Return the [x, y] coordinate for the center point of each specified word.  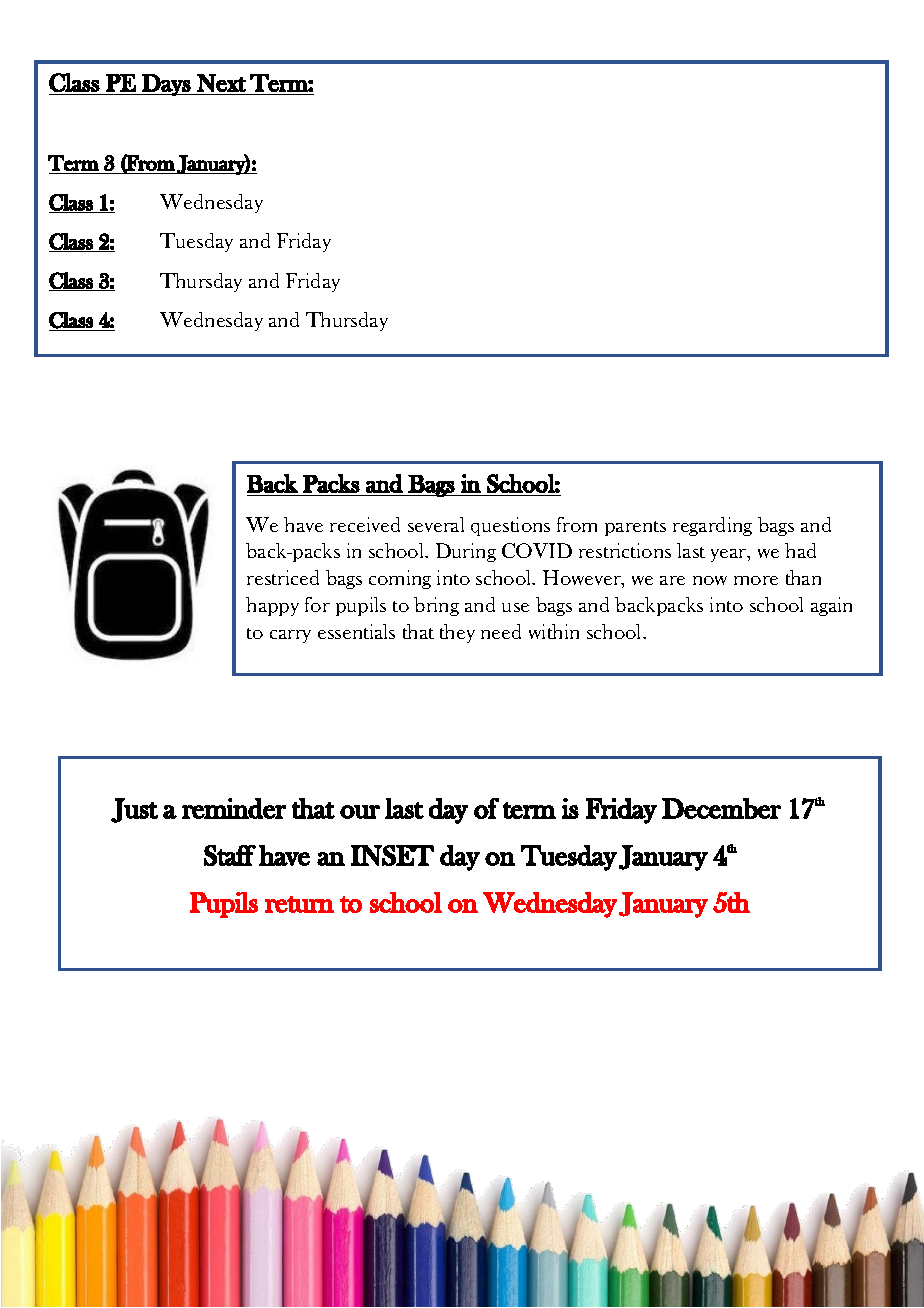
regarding [712, 526]
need [501, 631]
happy [272, 606]
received [365, 524]
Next [221, 83]
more [756, 580]
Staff [230, 855]
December [721, 808]
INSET [392, 855]
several [436, 524]
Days [166, 85]
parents [635, 528]
